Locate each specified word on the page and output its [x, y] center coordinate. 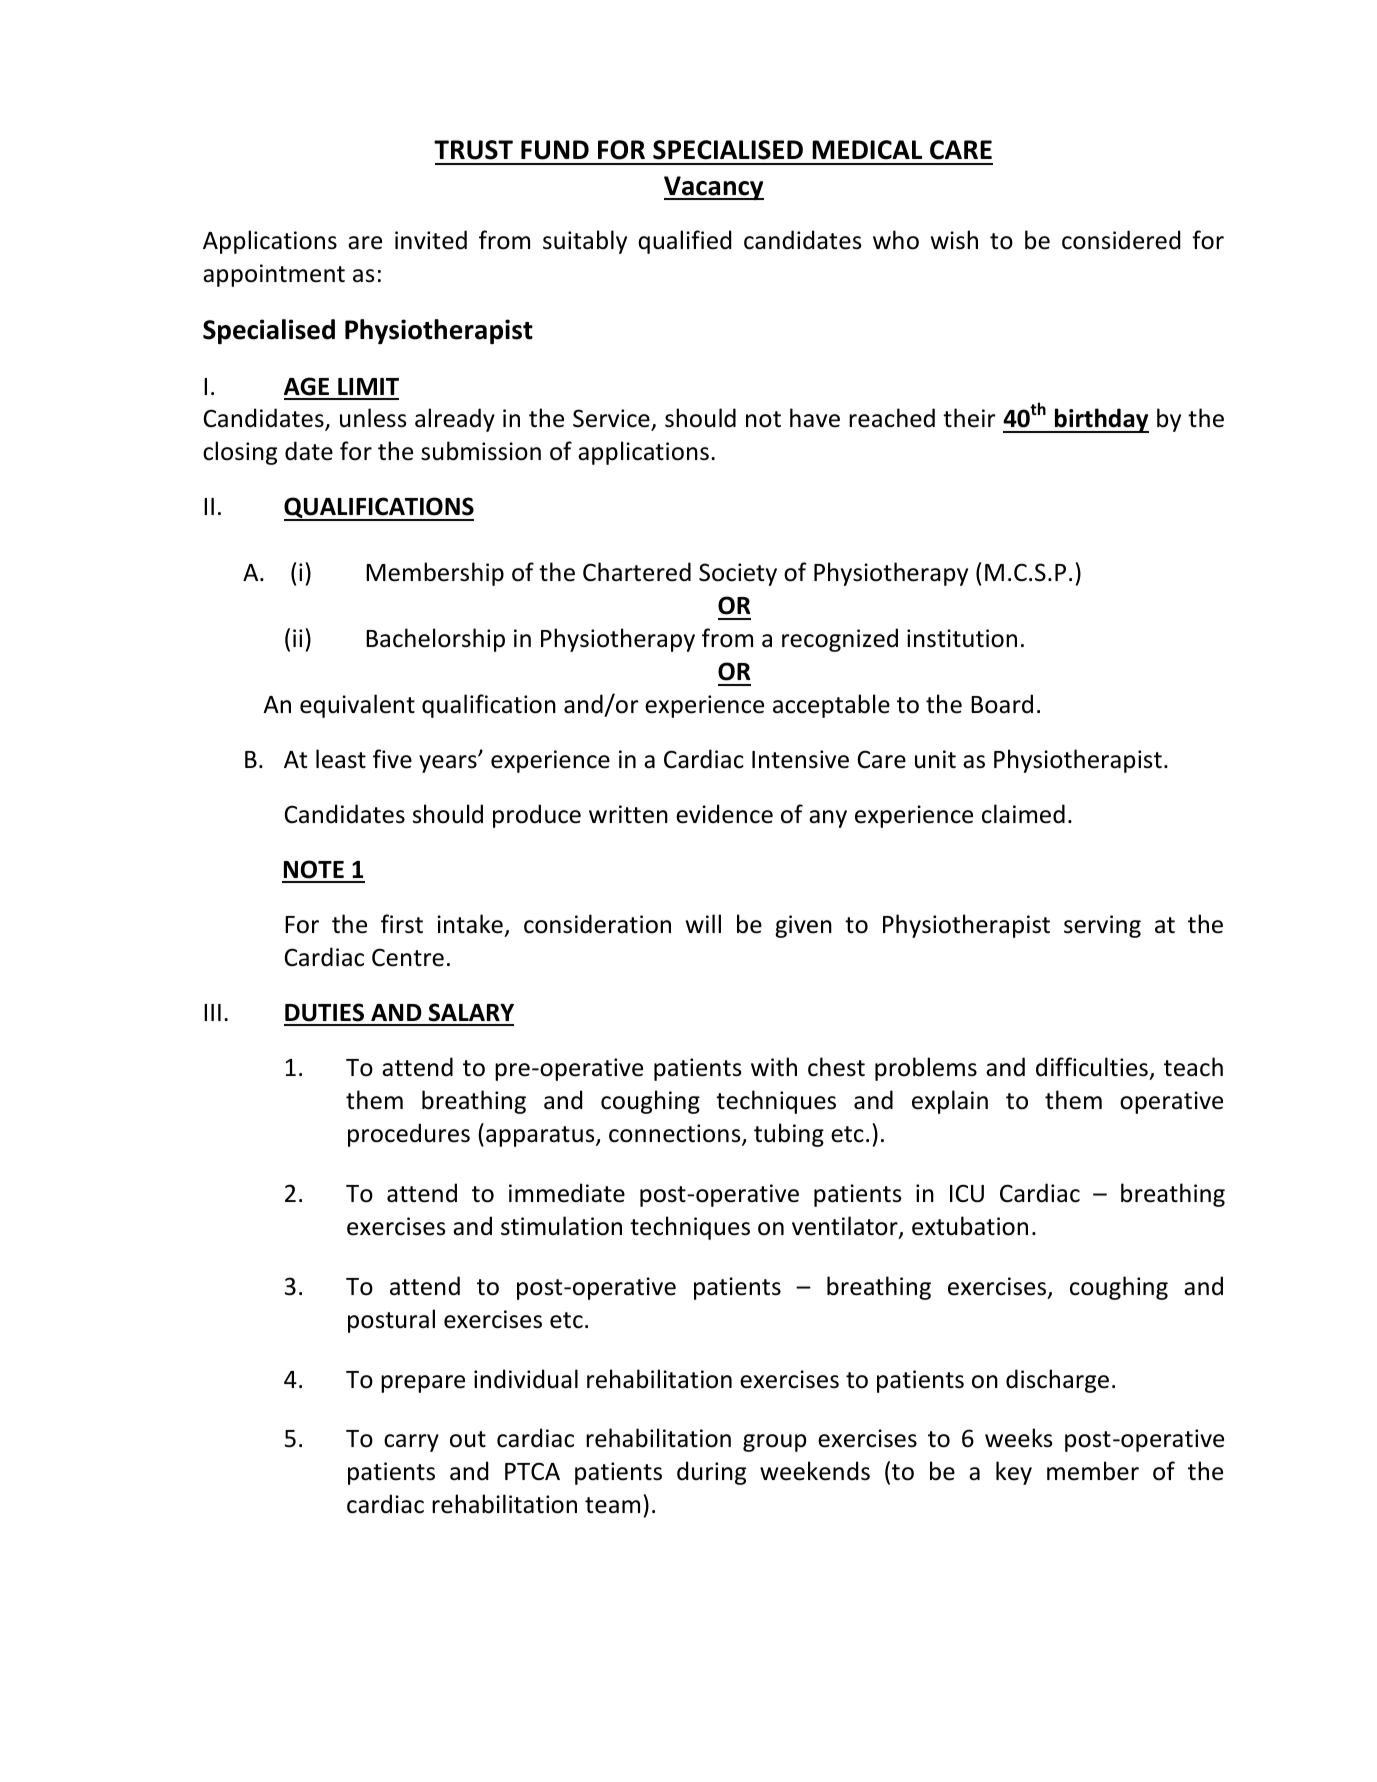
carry [411, 1443]
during [711, 1473]
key [1014, 1473]
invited [431, 240]
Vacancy [714, 188]
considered [1121, 240]
